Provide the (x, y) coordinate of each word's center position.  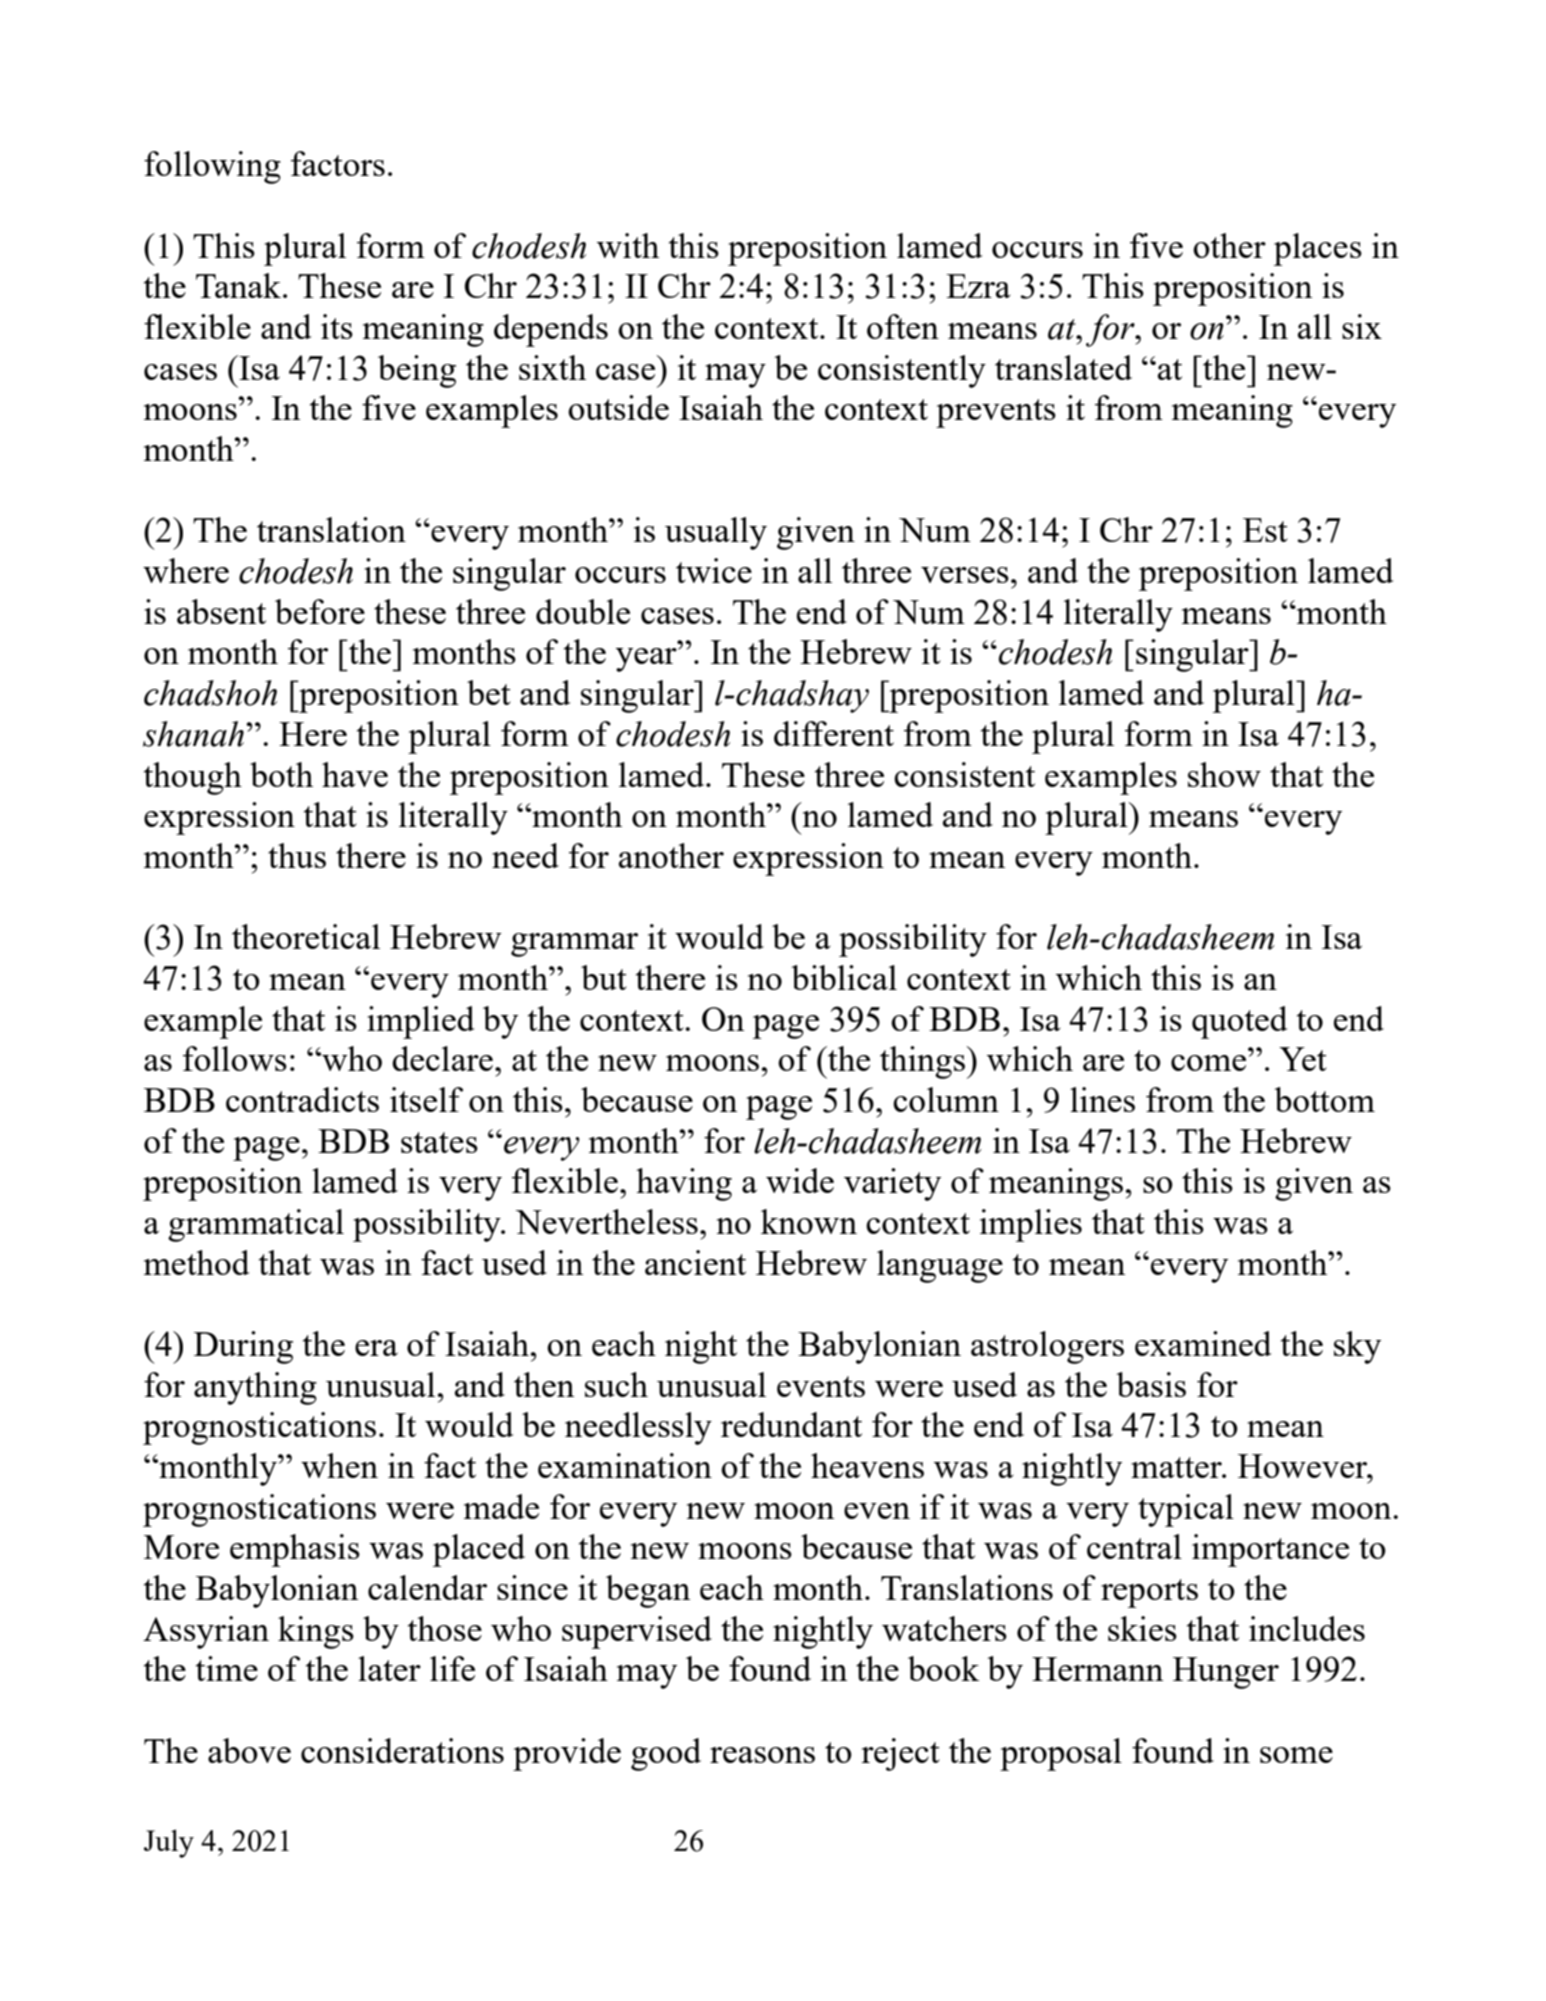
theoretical (306, 936)
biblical (844, 977)
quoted (1239, 1022)
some (1296, 1755)
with (628, 245)
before (320, 611)
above (249, 1750)
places (1318, 249)
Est (1265, 530)
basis (1151, 1384)
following (212, 167)
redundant (791, 1424)
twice (714, 570)
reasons (762, 1755)
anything (255, 1388)
